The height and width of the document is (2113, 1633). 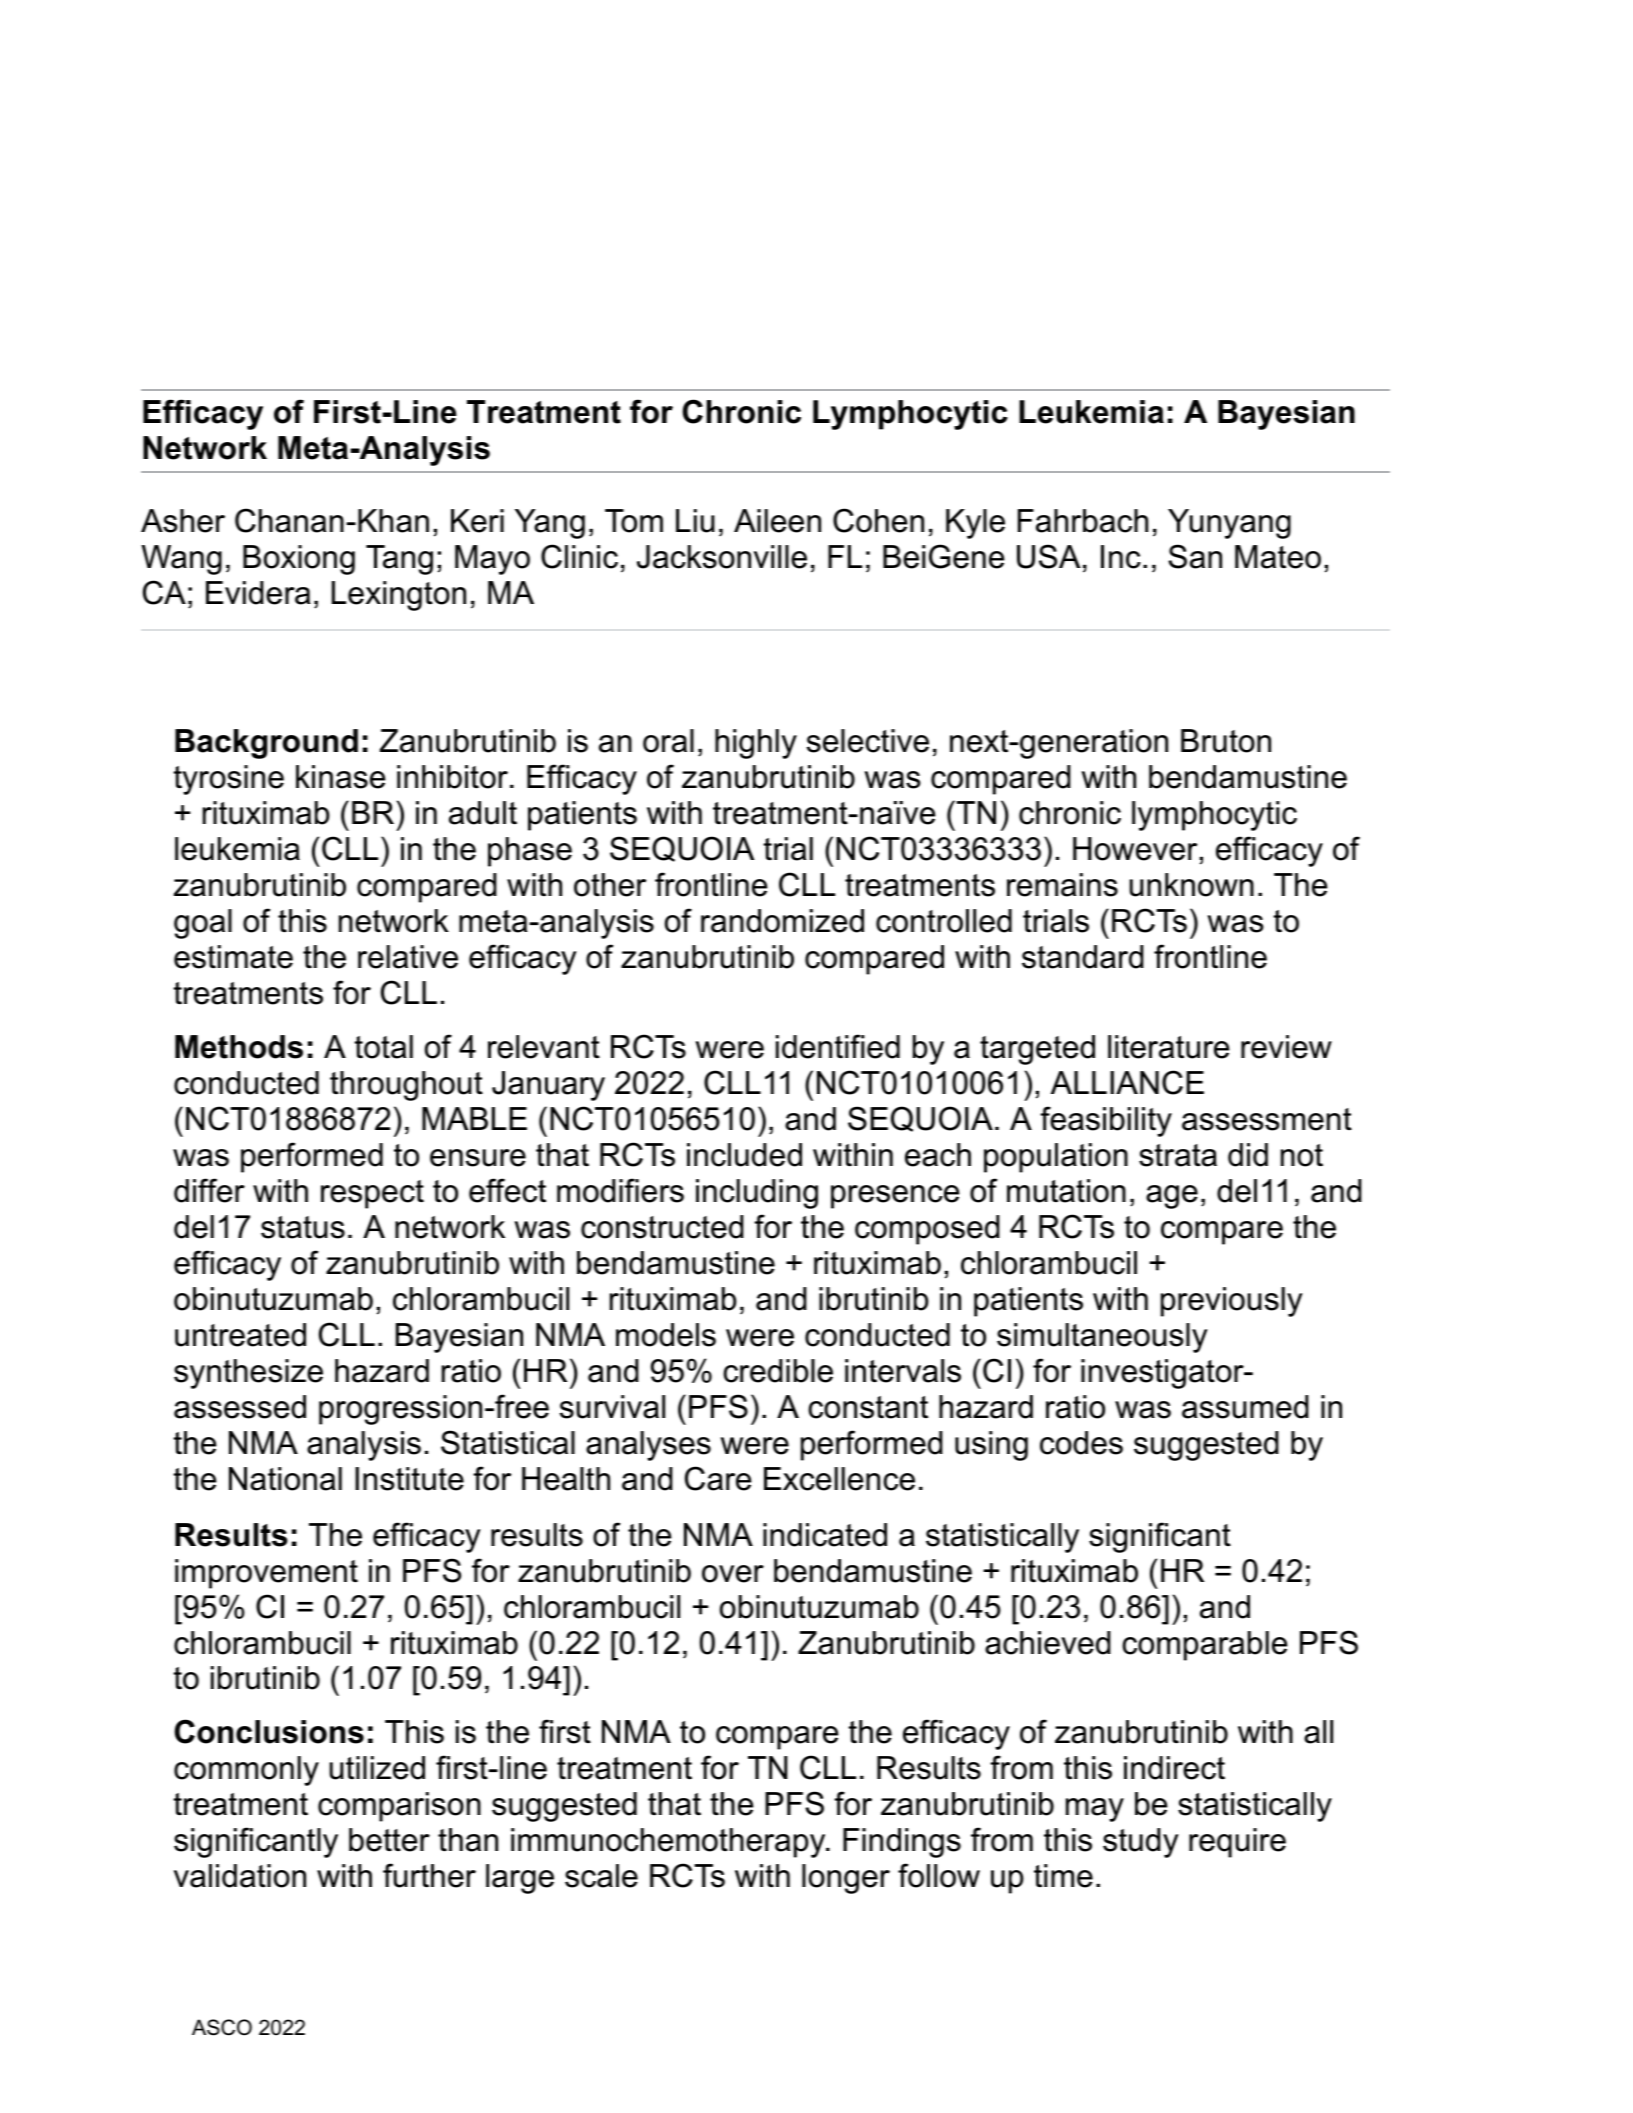 I want to click on time, so click(x=1063, y=1876).
